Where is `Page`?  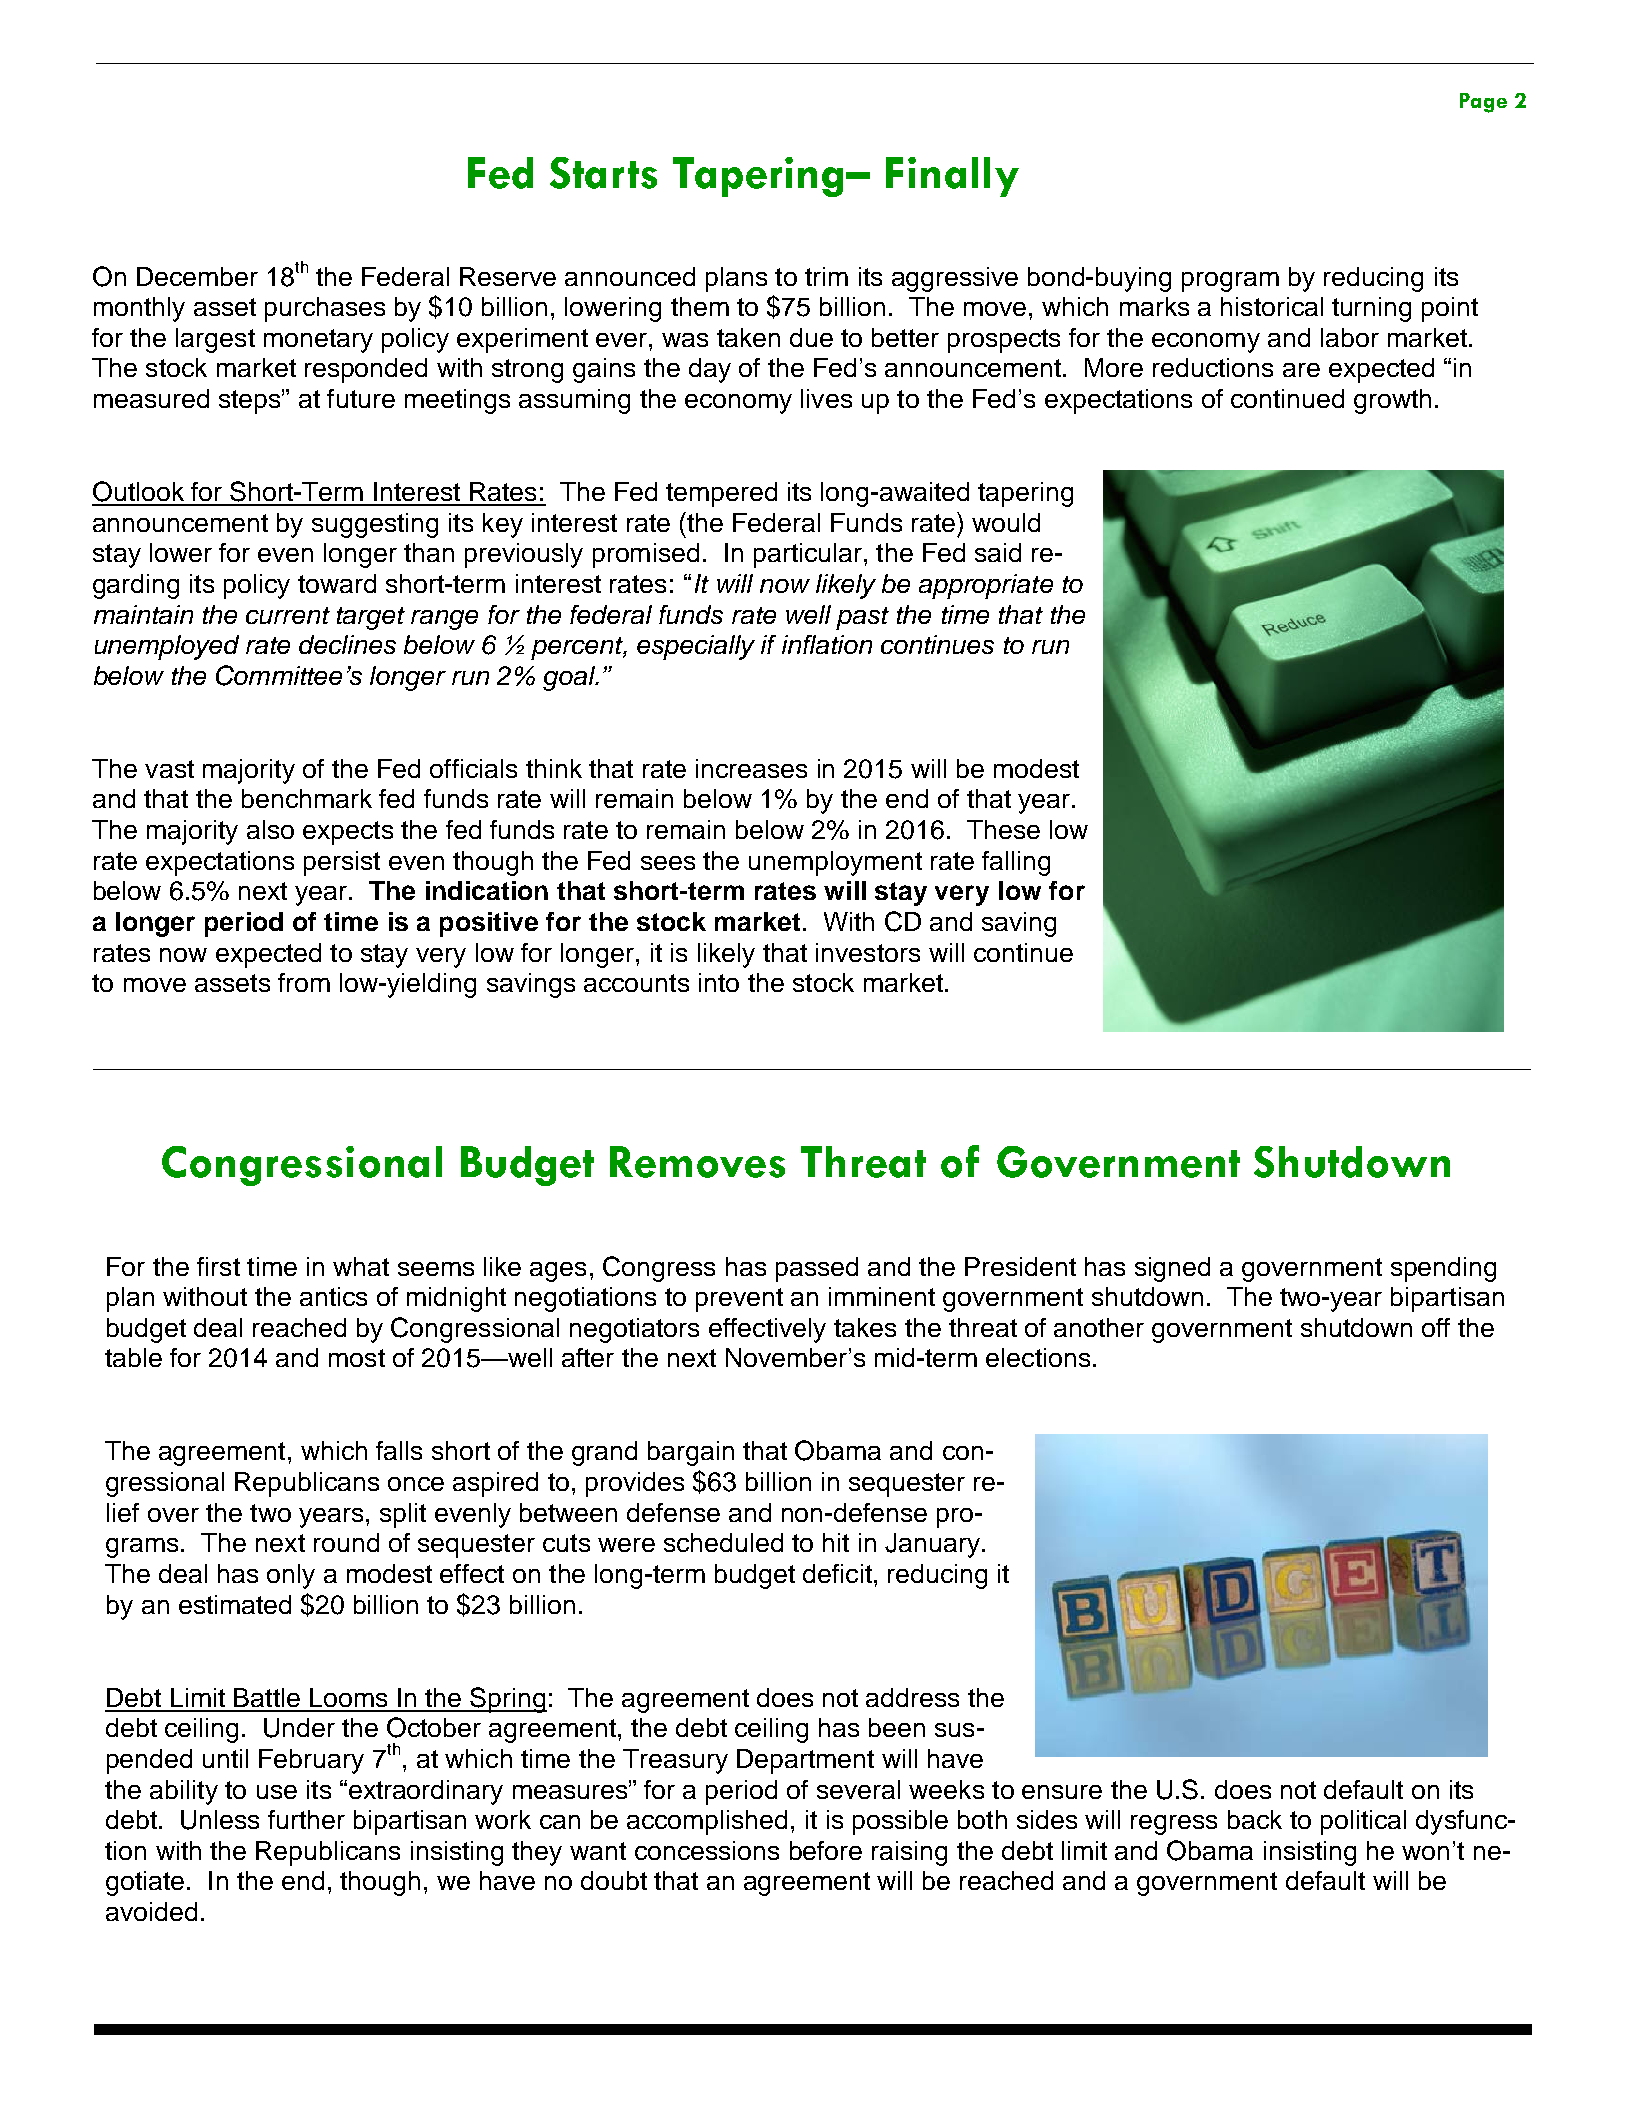 Page is located at coordinates (1483, 103).
